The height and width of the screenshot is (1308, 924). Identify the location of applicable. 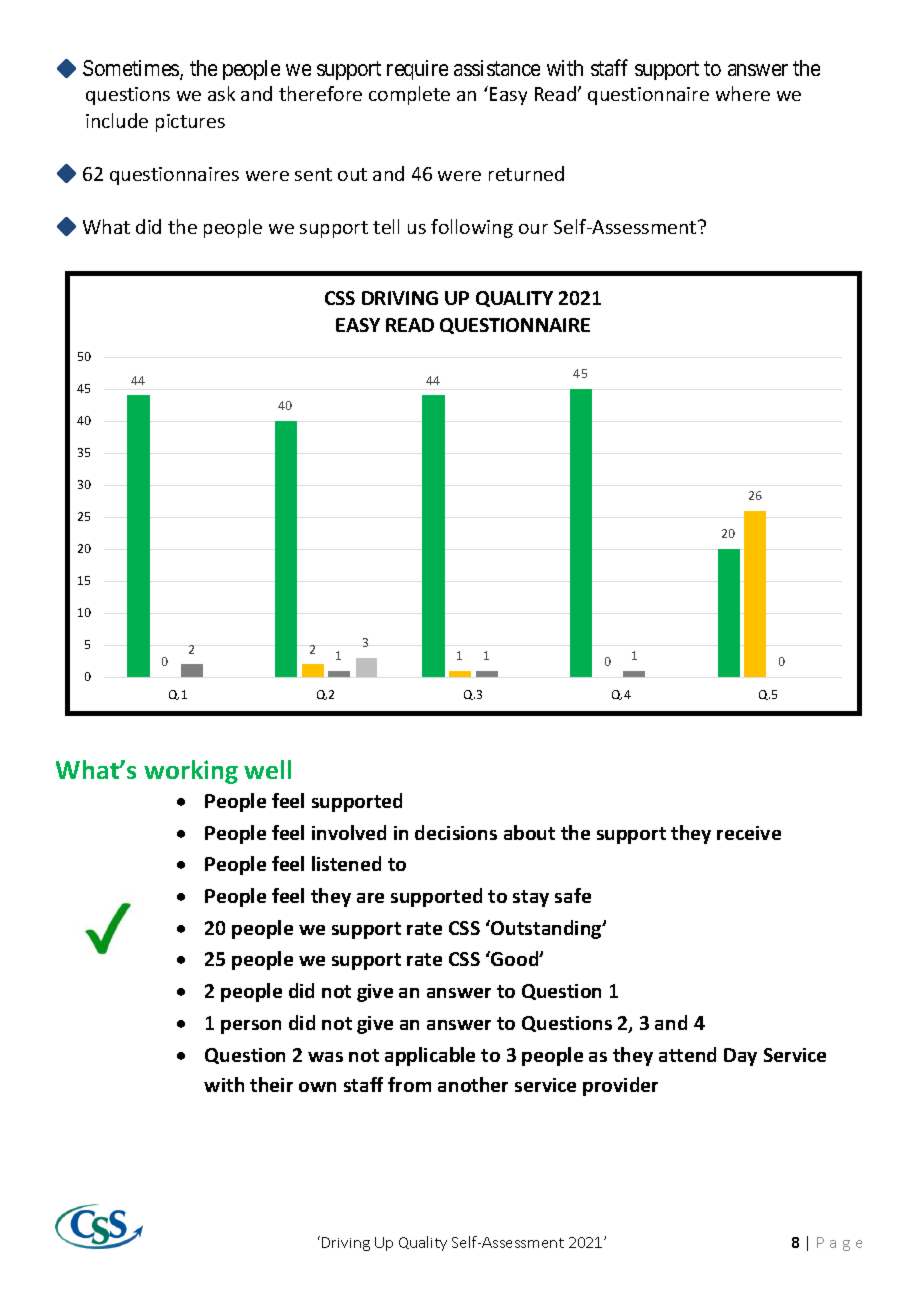
(430, 1056).
